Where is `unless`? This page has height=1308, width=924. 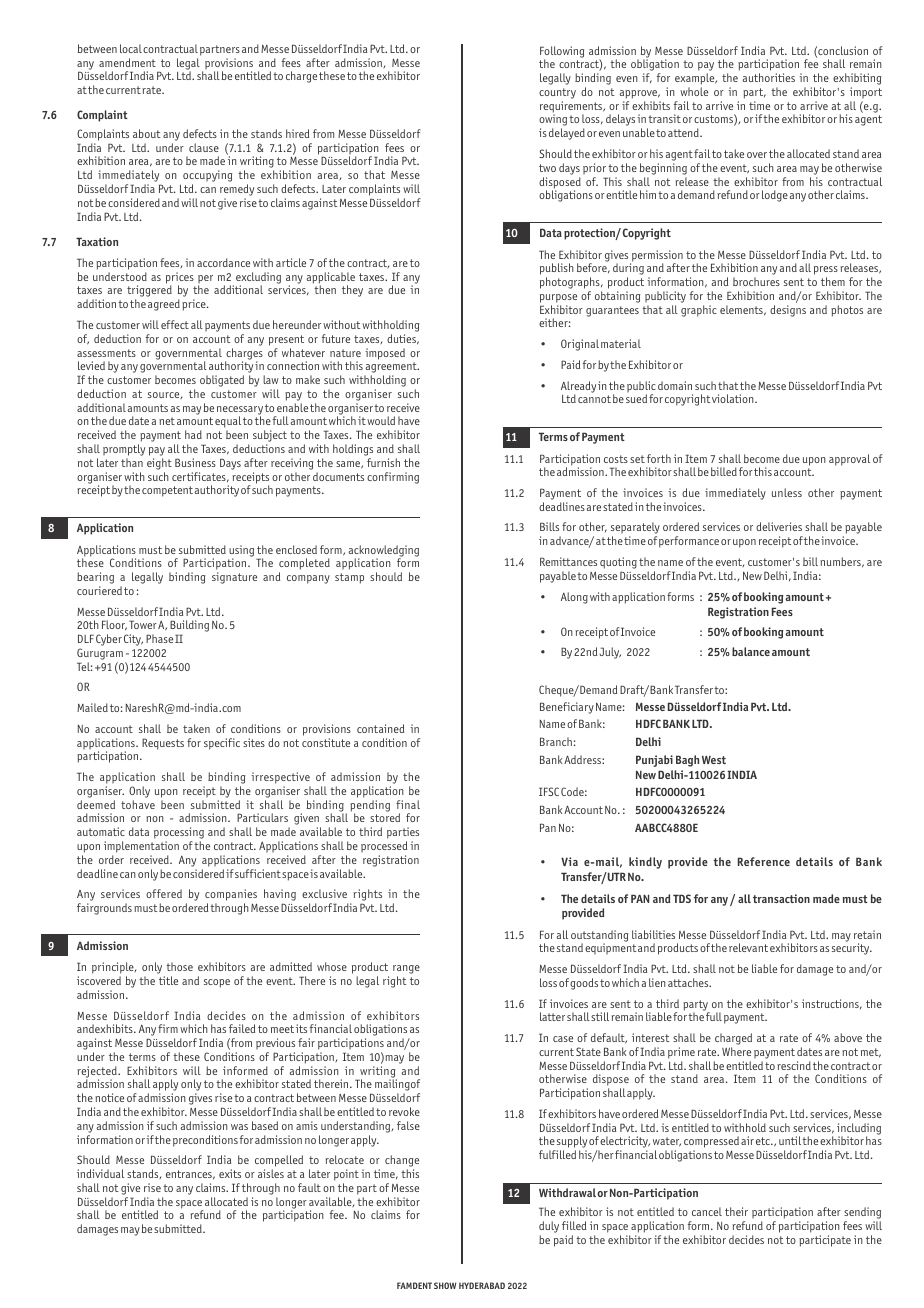
unless is located at coordinates (787, 492).
